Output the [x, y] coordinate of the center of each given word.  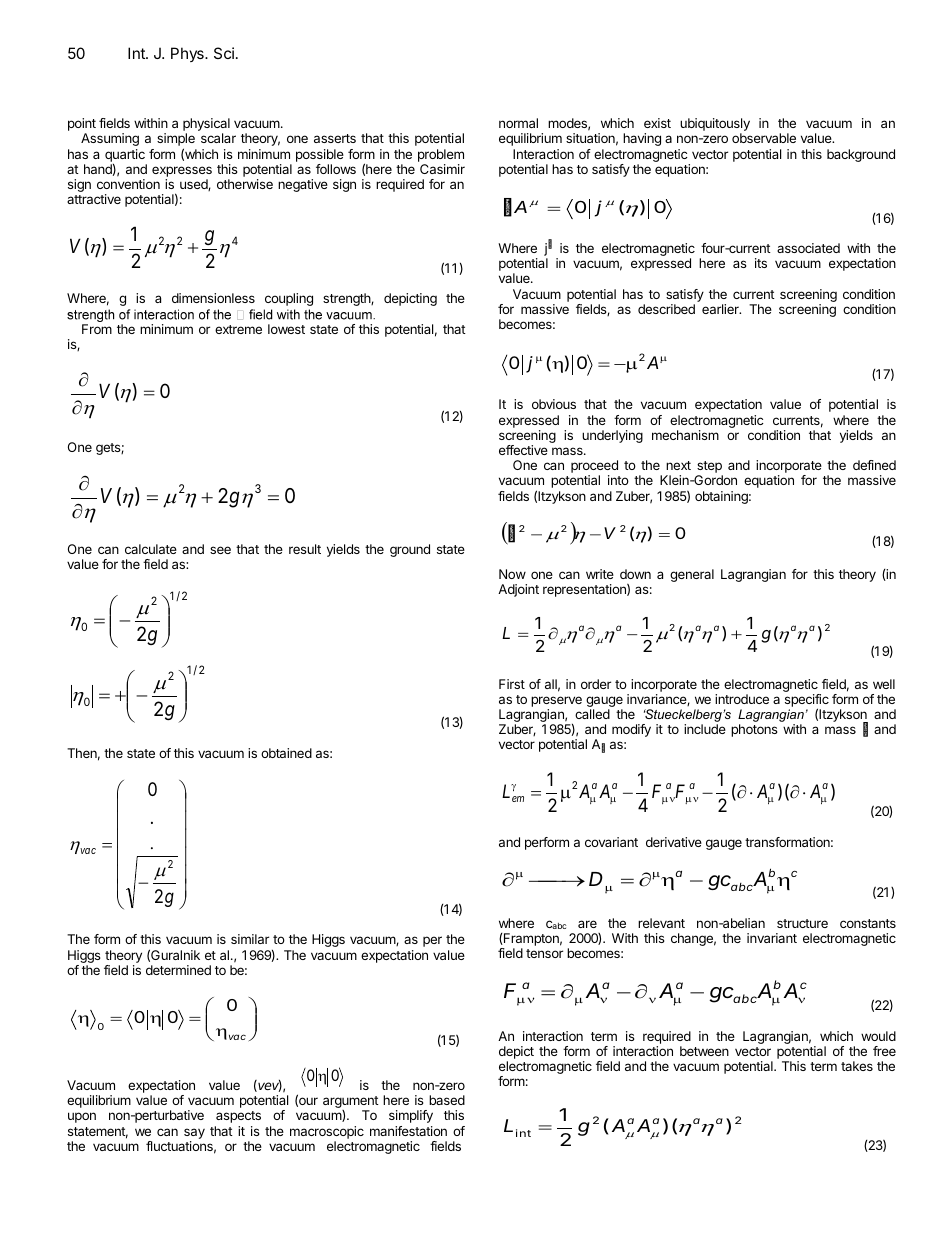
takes [857, 1066]
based [447, 1100]
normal [518, 123]
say [194, 1133]
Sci [224, 53]
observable [764, 138]
